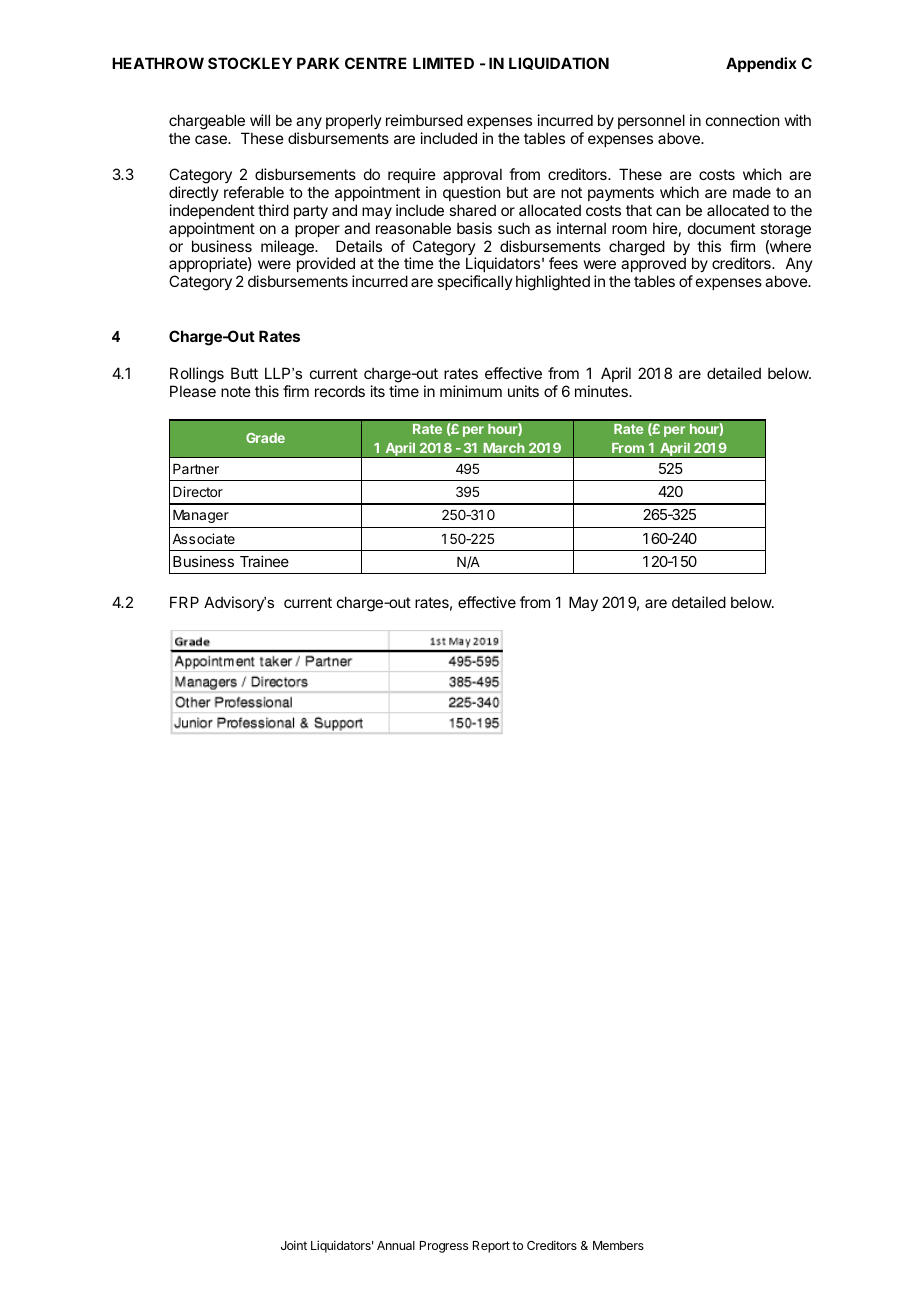  I want to click on March, so click(504, 448).
